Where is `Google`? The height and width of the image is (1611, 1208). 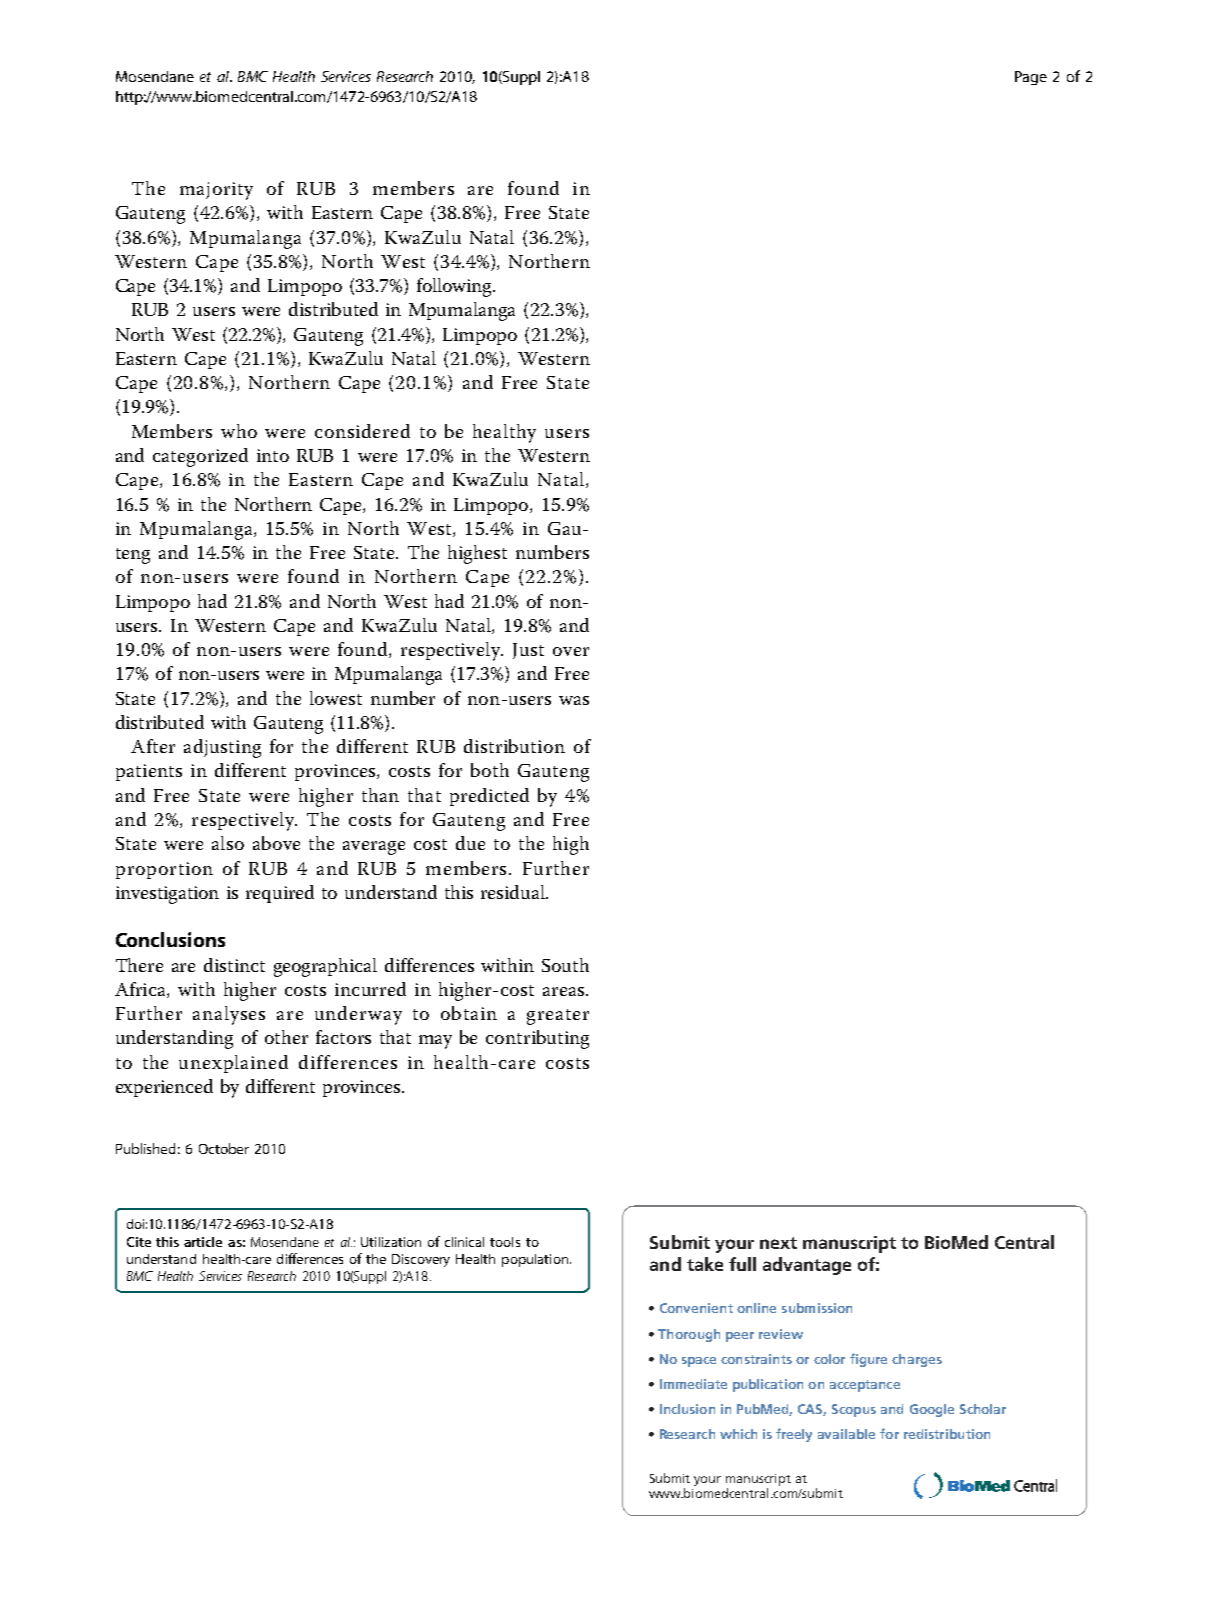 Google is located at coordinates (932, 1410).
